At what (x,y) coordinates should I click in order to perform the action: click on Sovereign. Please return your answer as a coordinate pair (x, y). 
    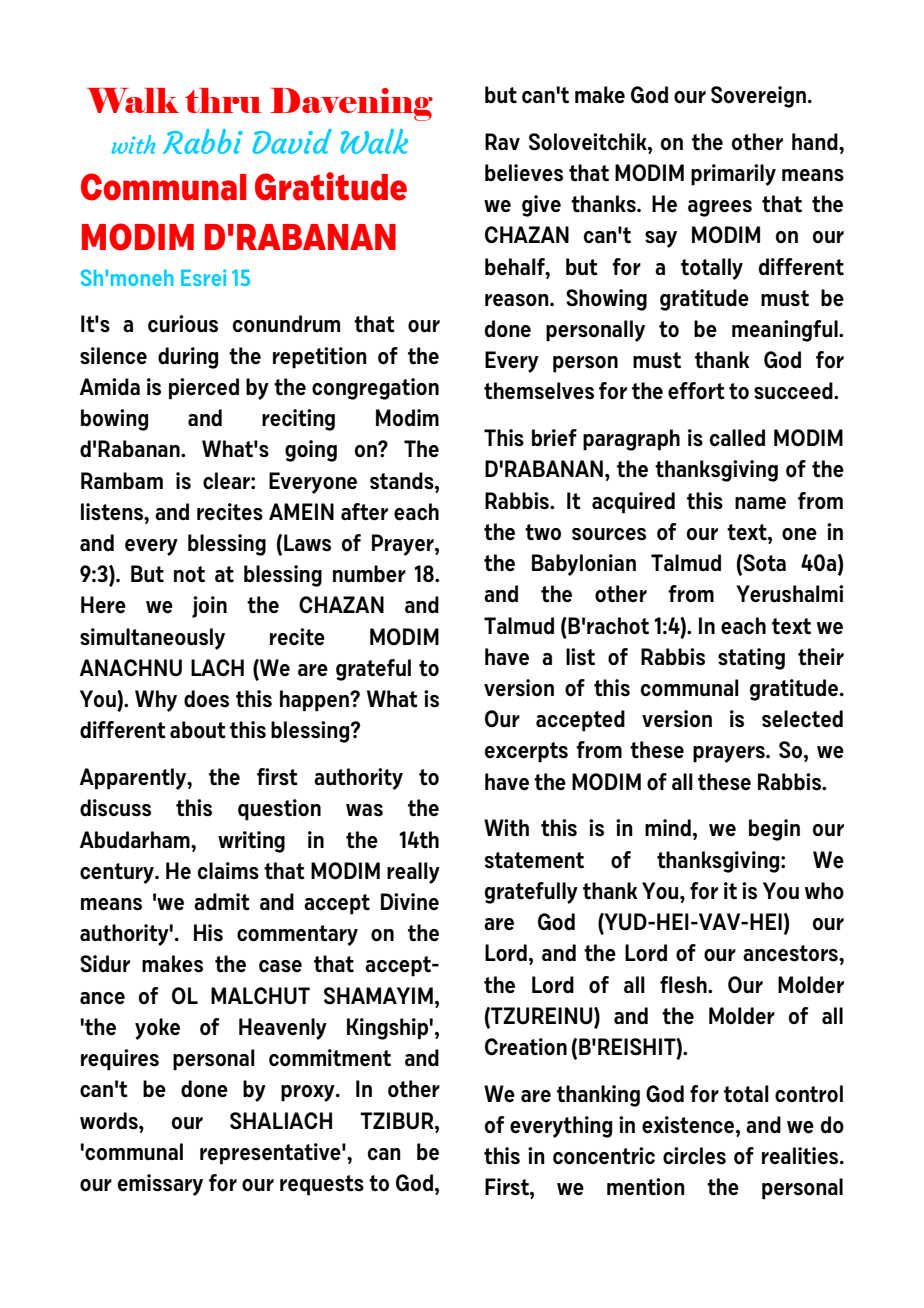
    Looking at the image, I should click on (758, 97).
